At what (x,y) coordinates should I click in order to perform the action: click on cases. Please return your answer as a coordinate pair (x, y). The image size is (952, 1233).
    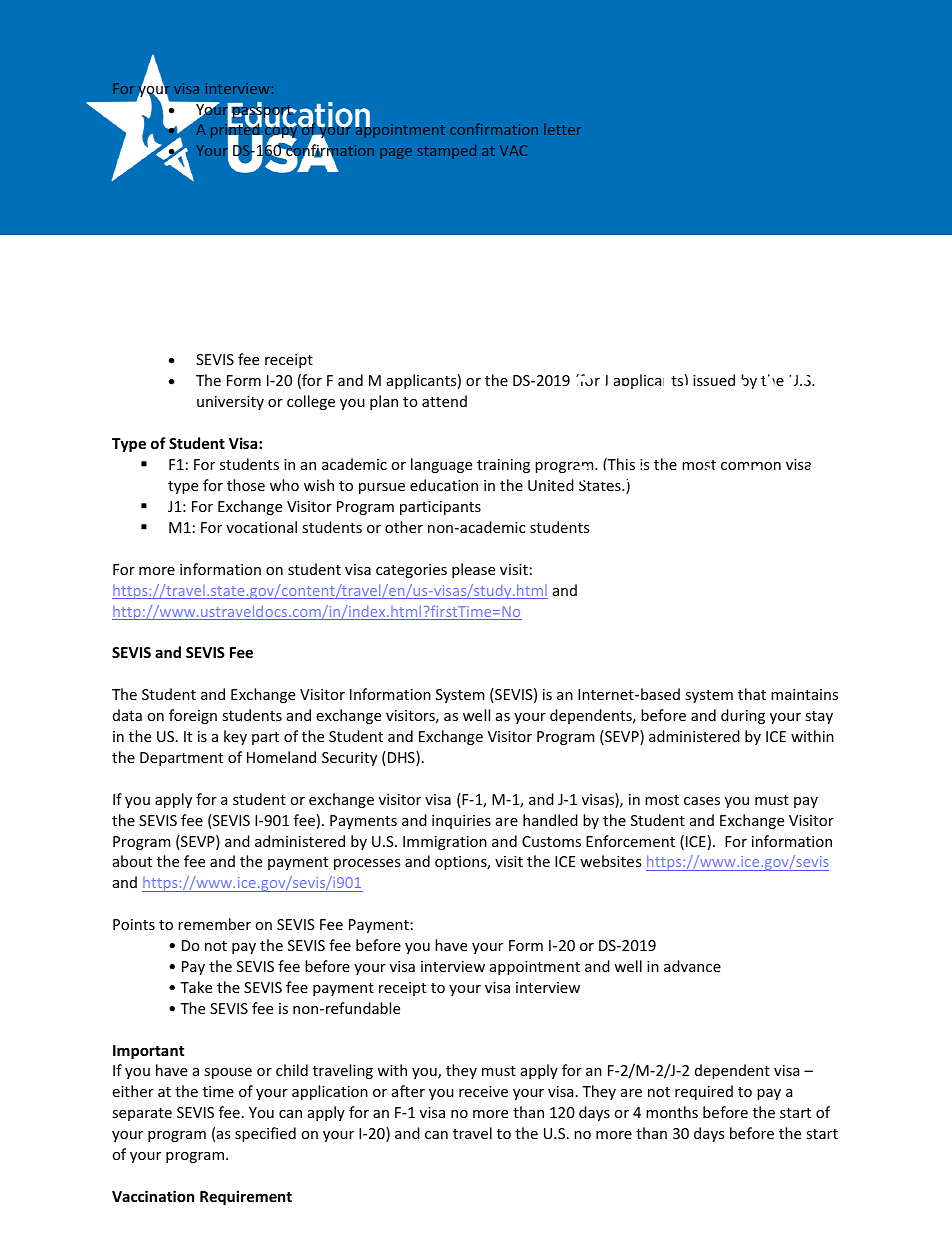
    Looking at the image, I should click on (702, 801).
